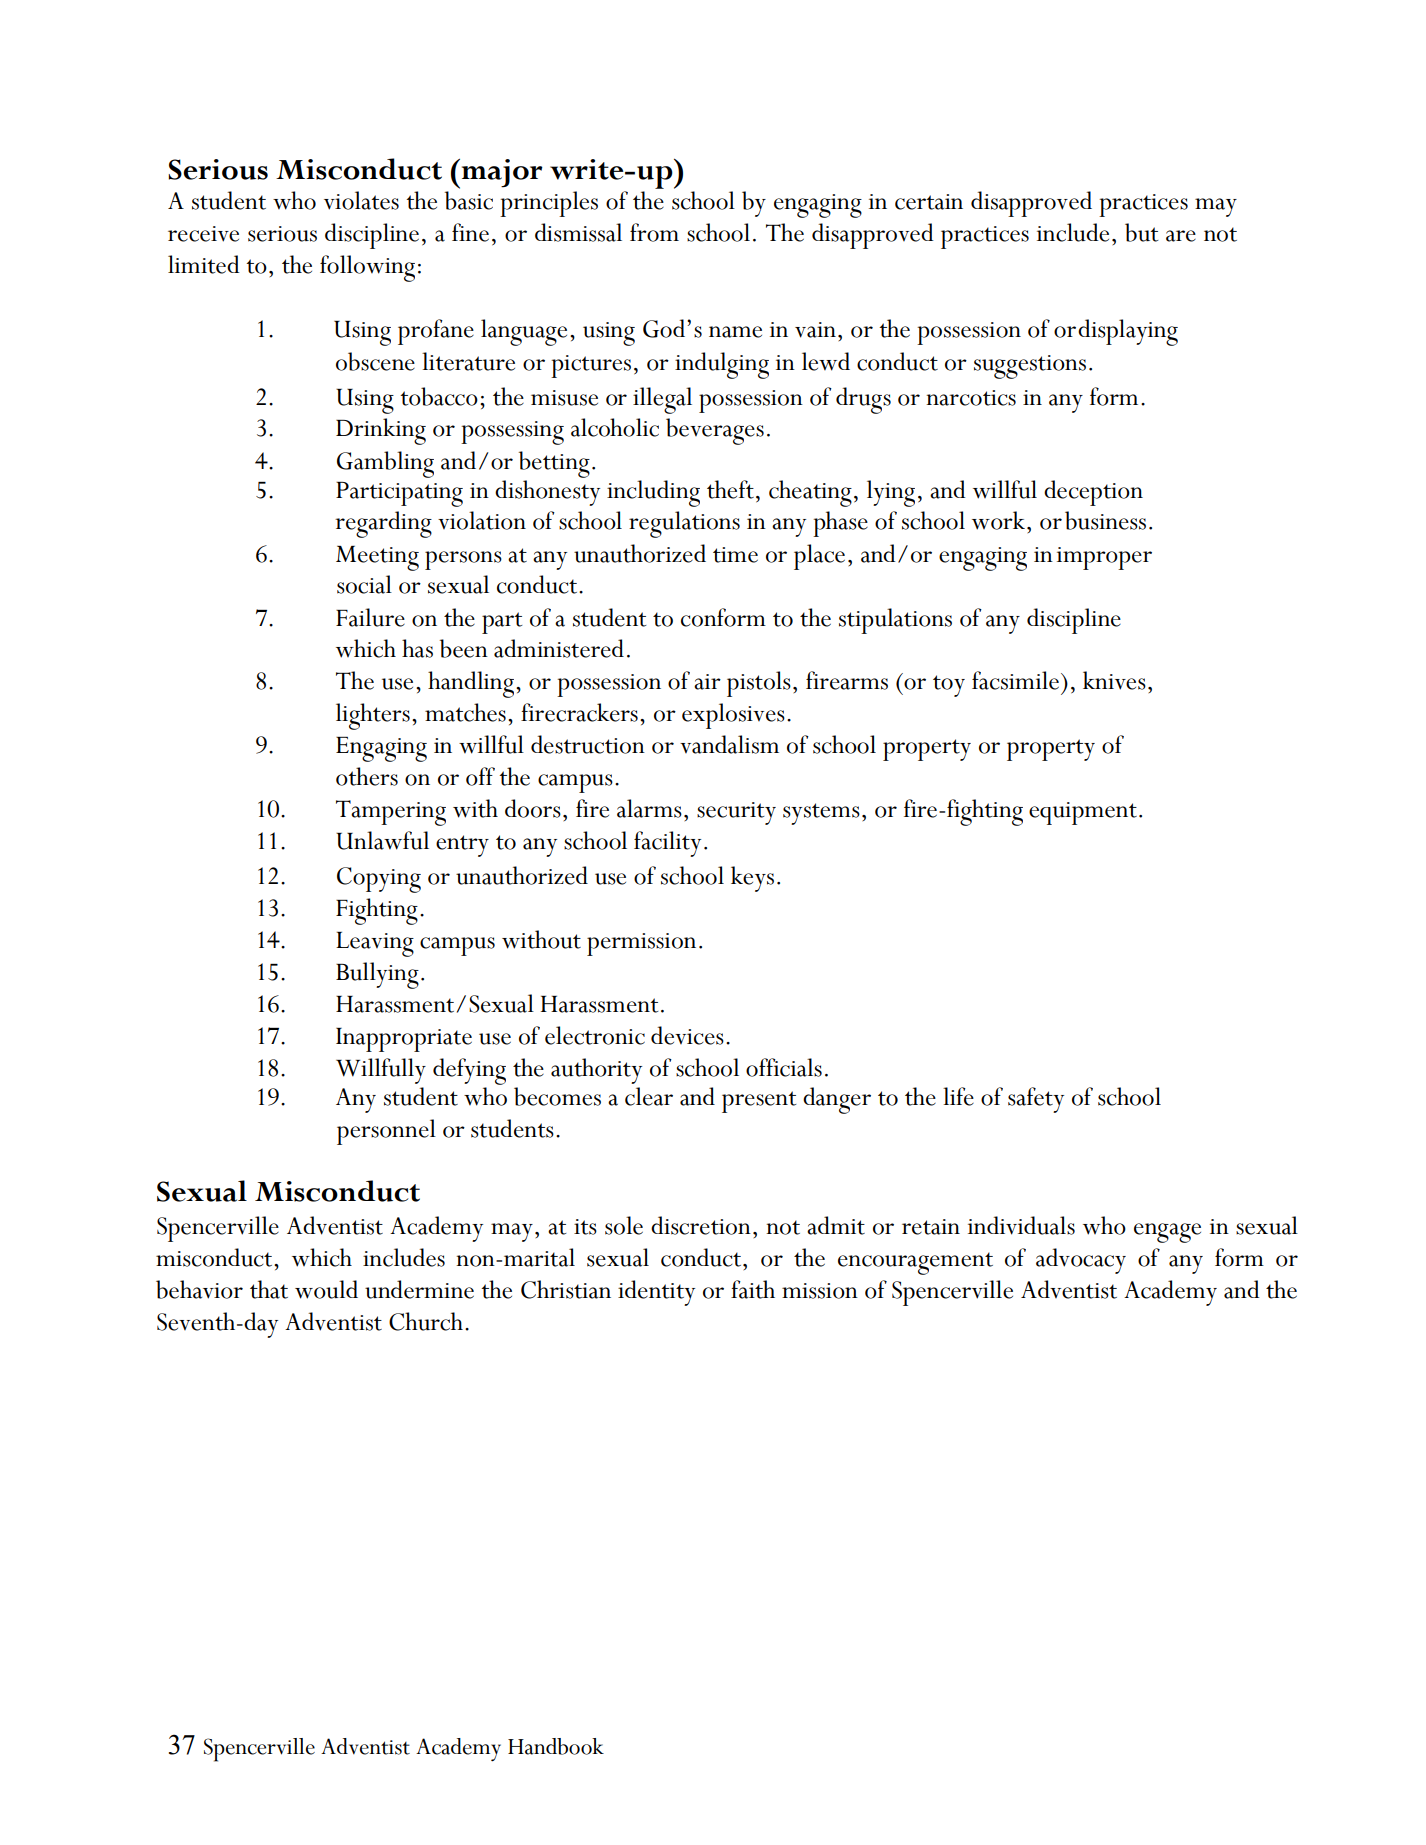  Describe the element at coordinates (1104, 558) in the screenshot. I see `improper` at that location.
